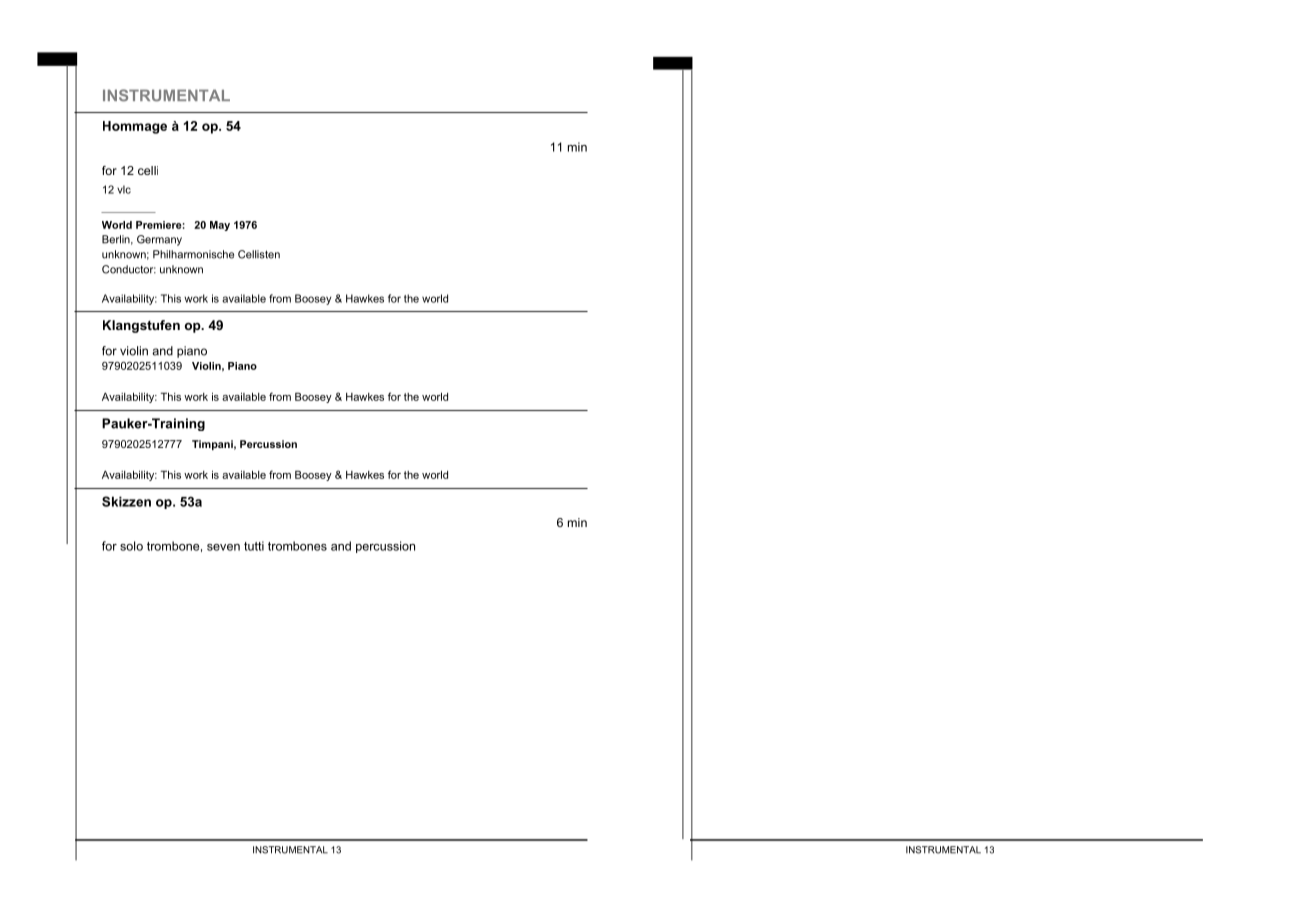  Describe the element at coordinates (131, 546) in the screenshot. I see `solo` at that location.
